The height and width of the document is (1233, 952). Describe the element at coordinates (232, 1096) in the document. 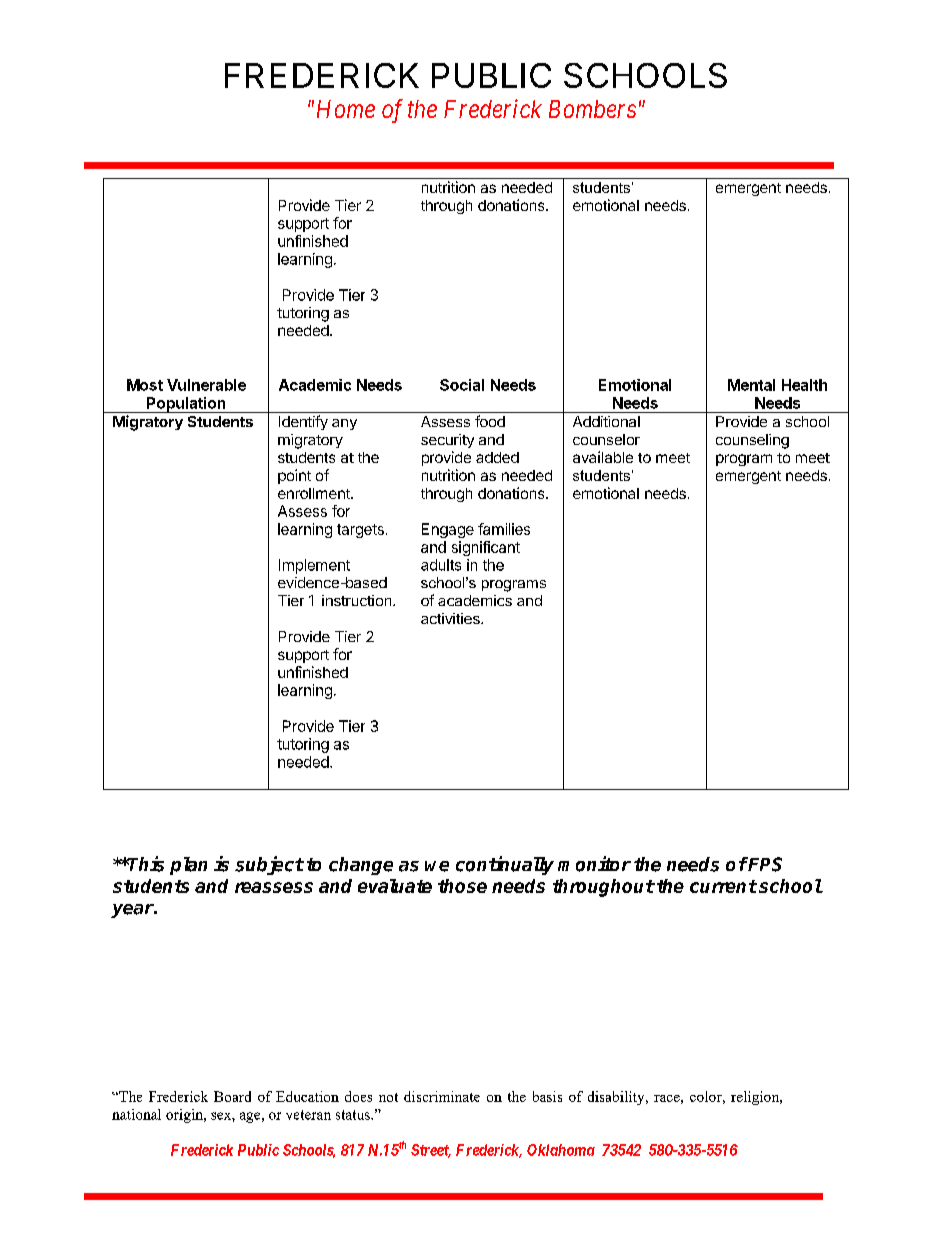

I see `Board` at that location.
